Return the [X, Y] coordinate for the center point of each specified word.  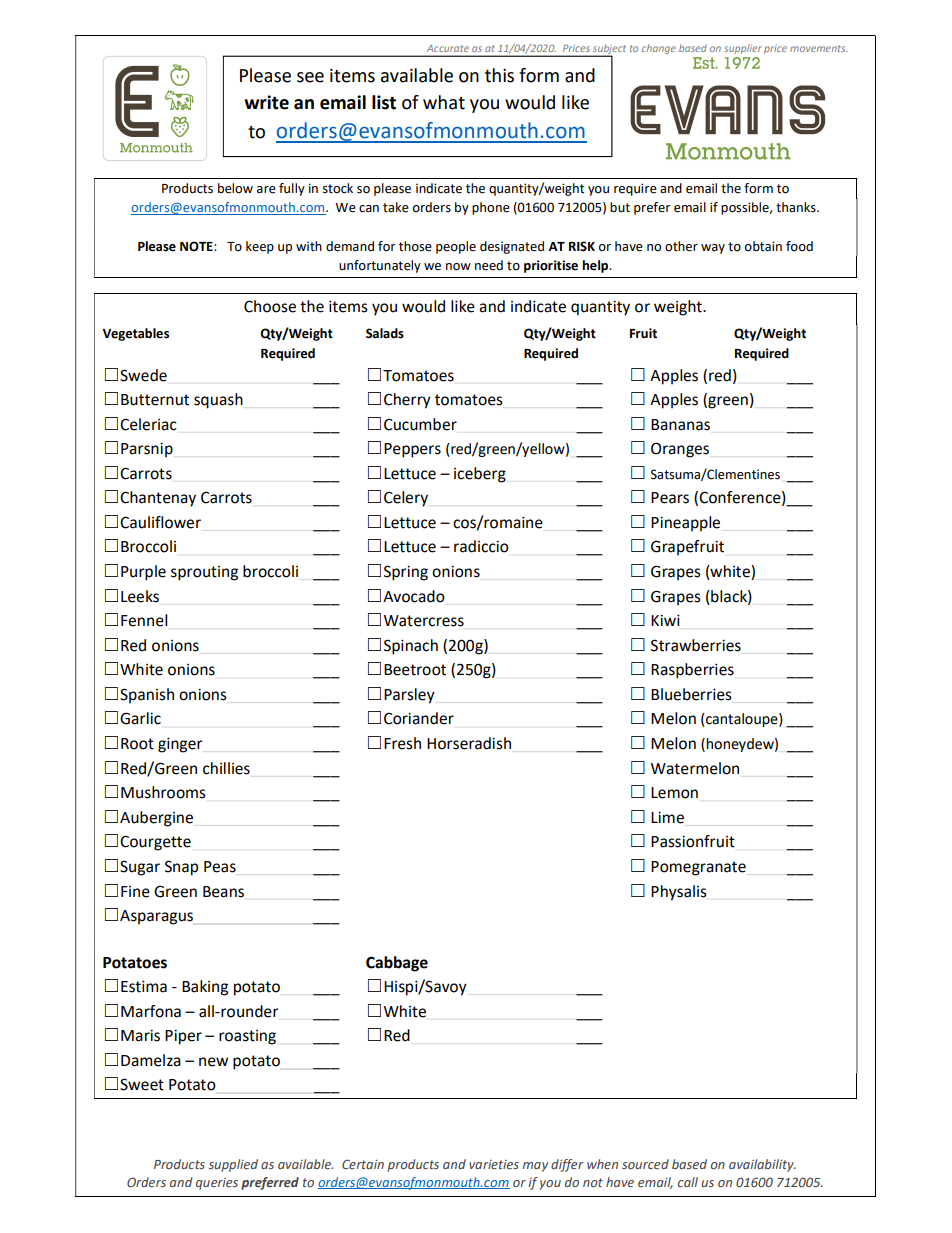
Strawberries [696, 645]
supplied [233, 1165]
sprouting [204, 573]
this [499, 75]
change [659, 49]
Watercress [424, 621]
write [266, 102]
